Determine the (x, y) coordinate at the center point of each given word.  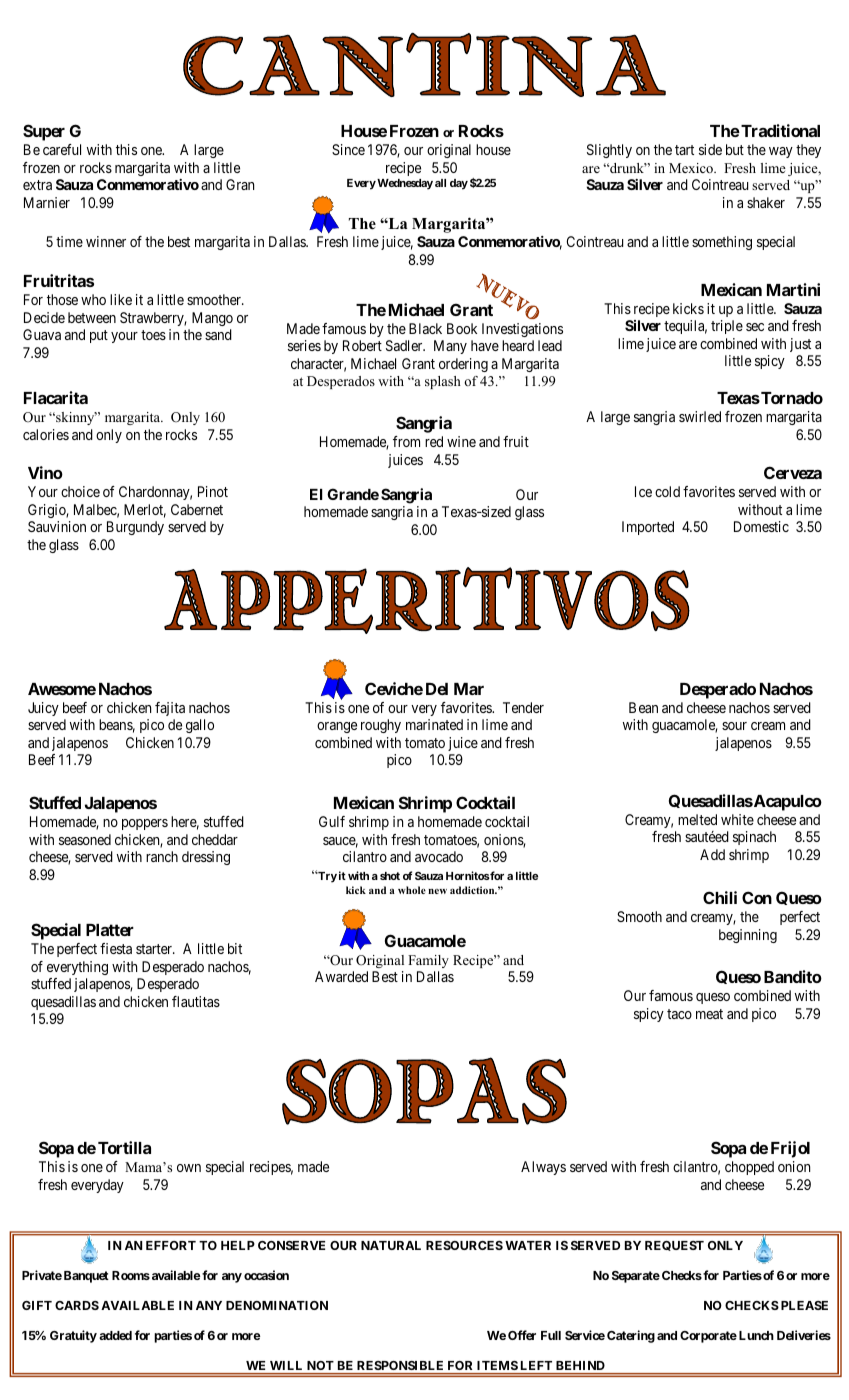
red (434, 441)
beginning (748, 936)
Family (428, 961)
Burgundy (135, 528)
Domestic (761, 526)
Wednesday (405, 184)
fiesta (116, 948)
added (115, 1335)
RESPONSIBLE (400, 1365)
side (710, 149)
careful (62, 149)
